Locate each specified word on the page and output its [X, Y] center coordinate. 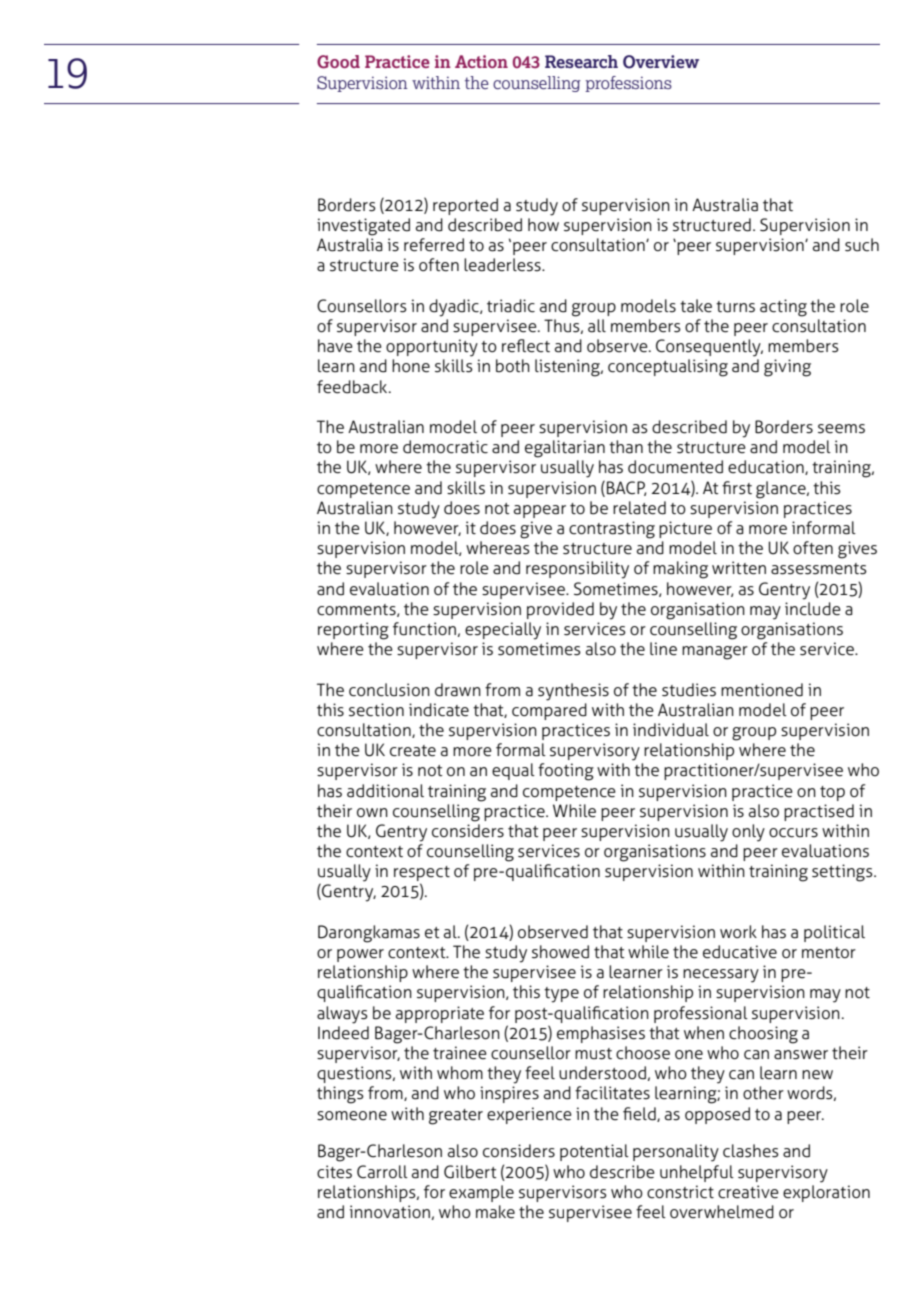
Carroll [382, 1172]
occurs [793, 833]
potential [594, 1152]
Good [338, 62]
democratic [445, 447]
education [767, 467]
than [626, 447]
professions [628, 84]
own [372, 812]
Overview [661, 62]
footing [566, 772]
